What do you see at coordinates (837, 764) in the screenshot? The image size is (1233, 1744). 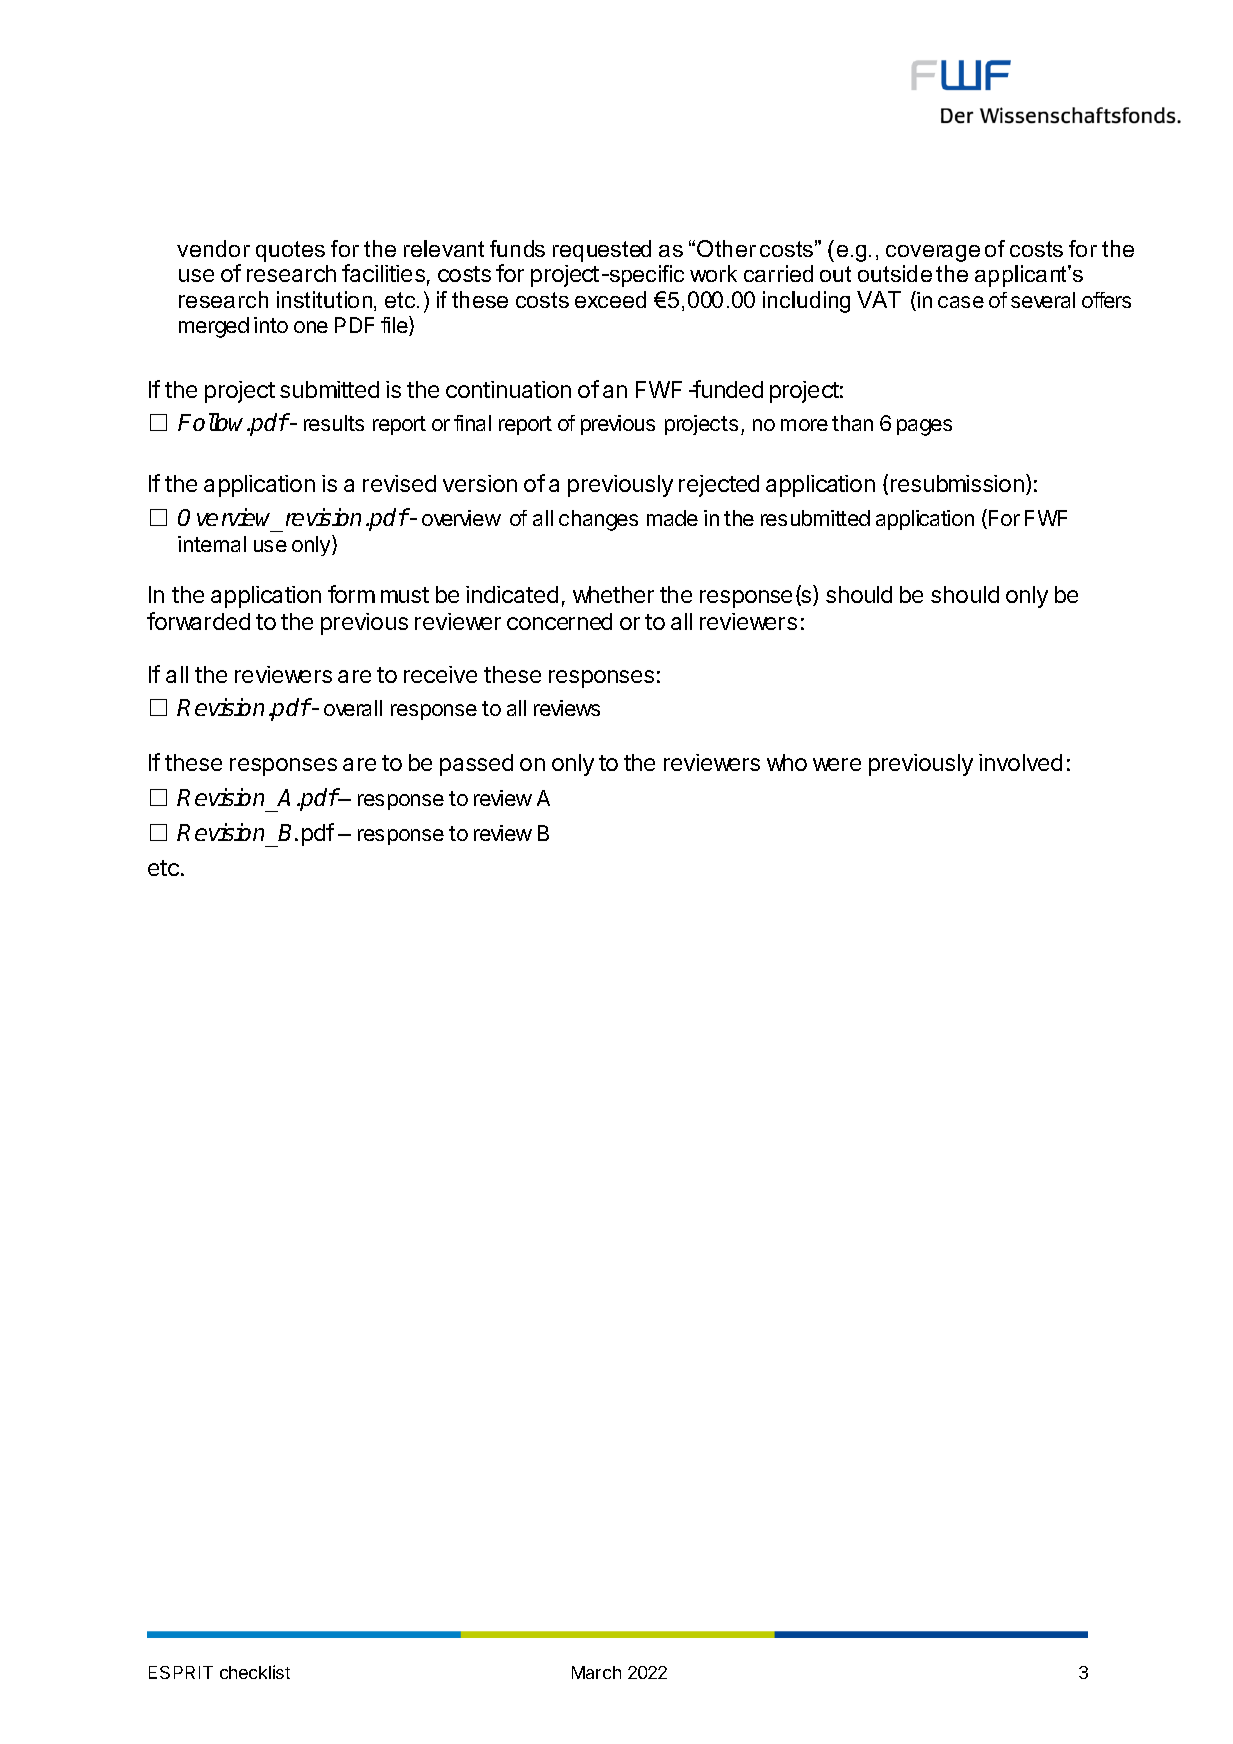 I see `were` at bounding box center [837, 764].
